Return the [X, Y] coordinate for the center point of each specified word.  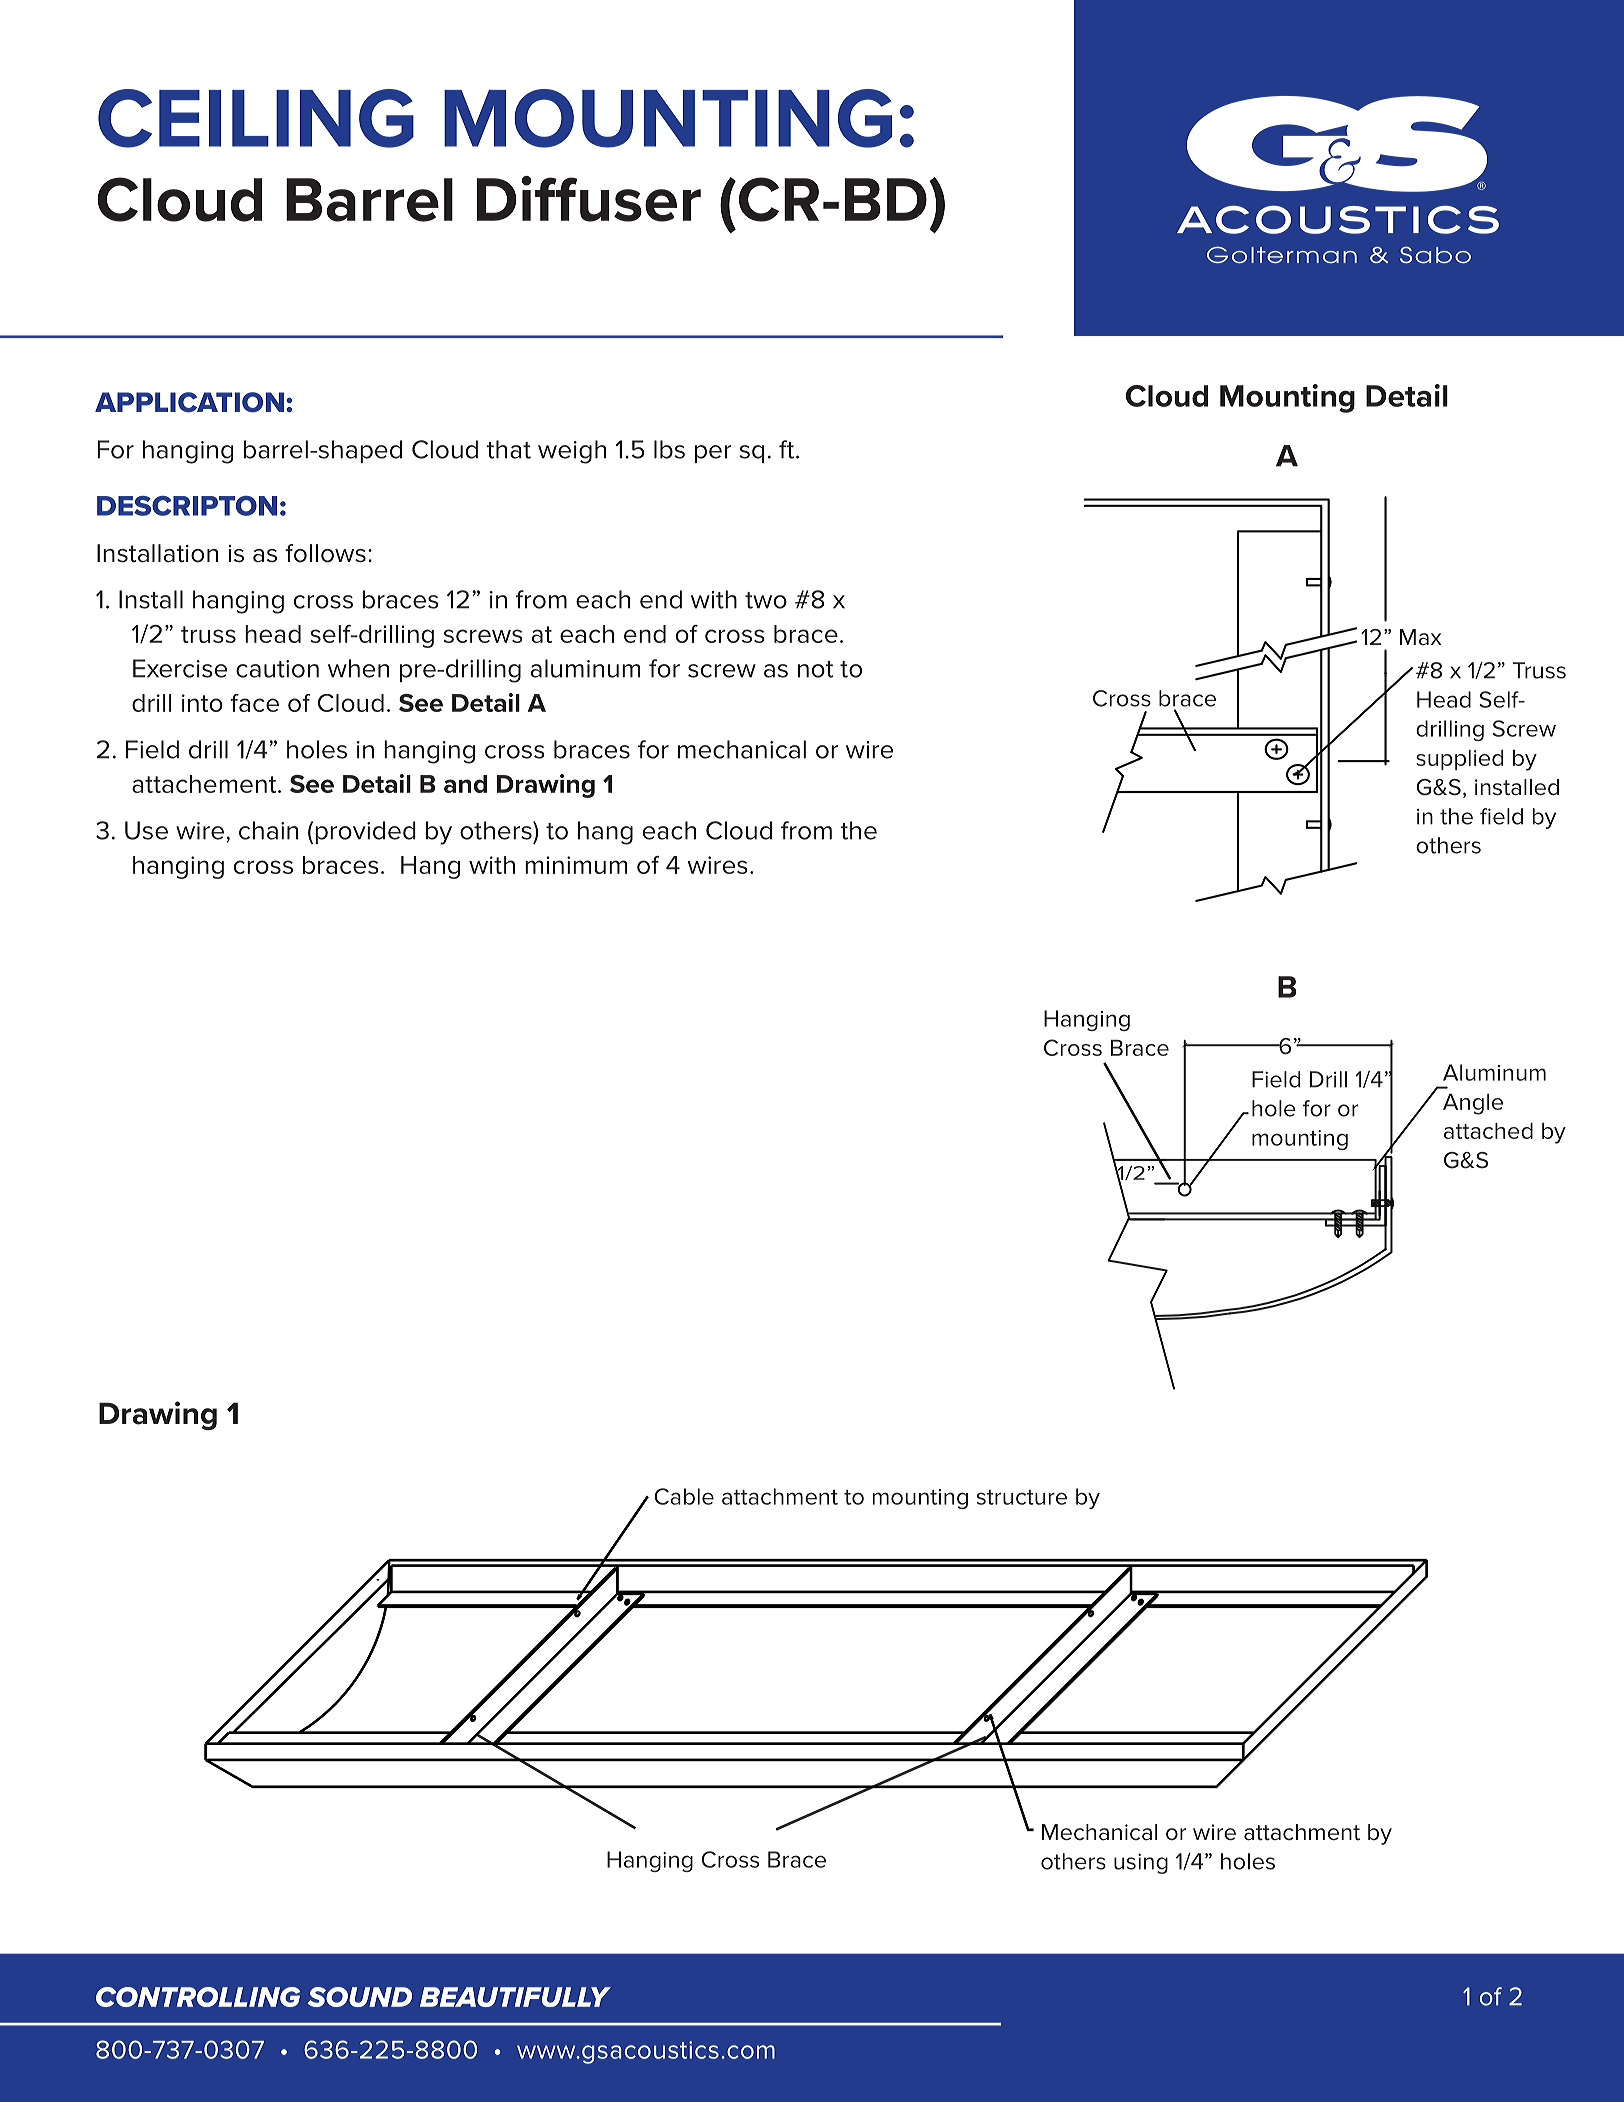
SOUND [359, 1997]
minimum [576, 865]
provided [365, 832]
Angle [1473, 1104]
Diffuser [589, 199]
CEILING [256, 118]
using [1141, 1863]
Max [1421, 637]
